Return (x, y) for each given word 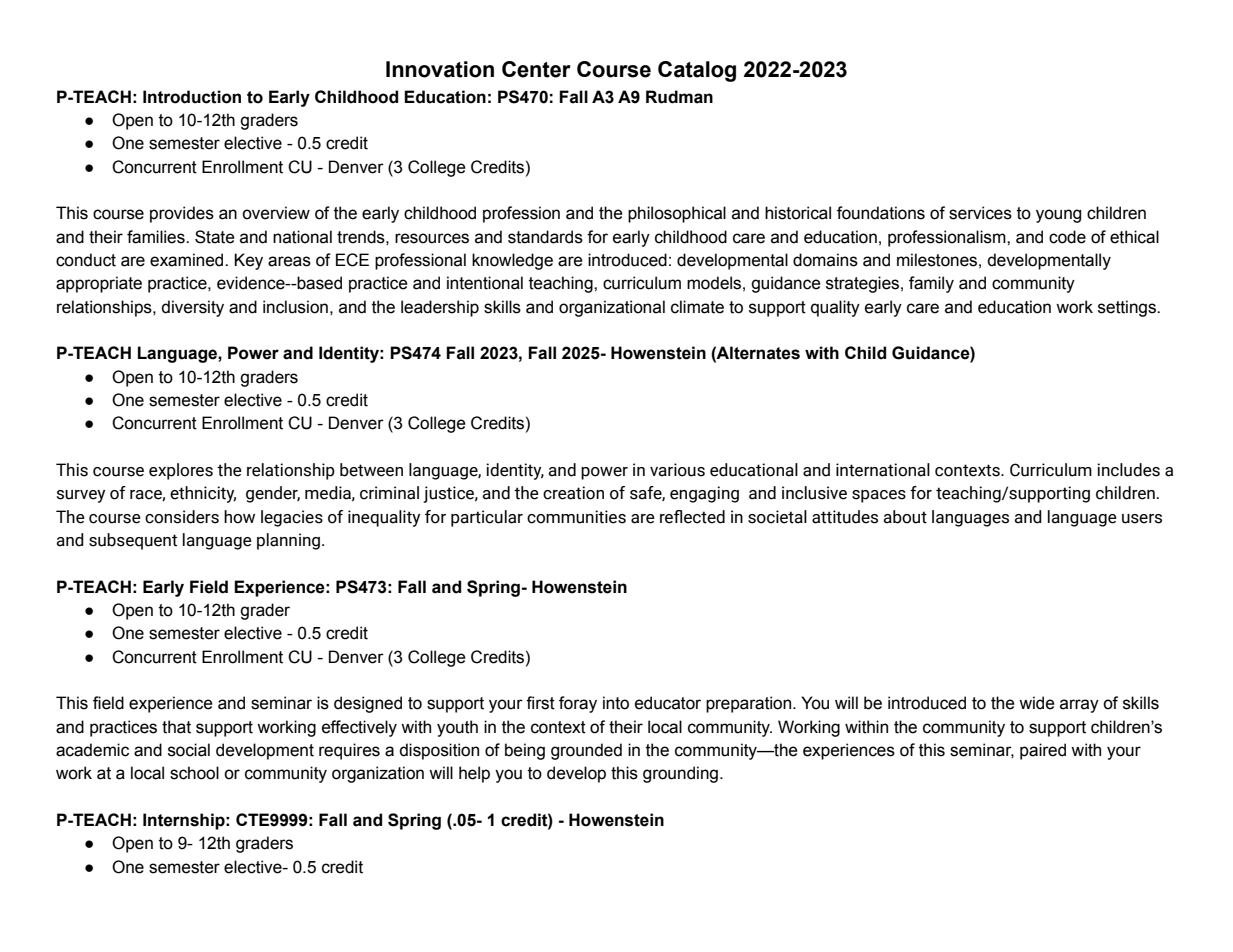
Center (536, 69)
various (677, 470)
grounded (586, 751)
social (189, 750)
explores (181, 471)
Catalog (697, 71)
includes (1128, 470)
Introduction (192, 97)
